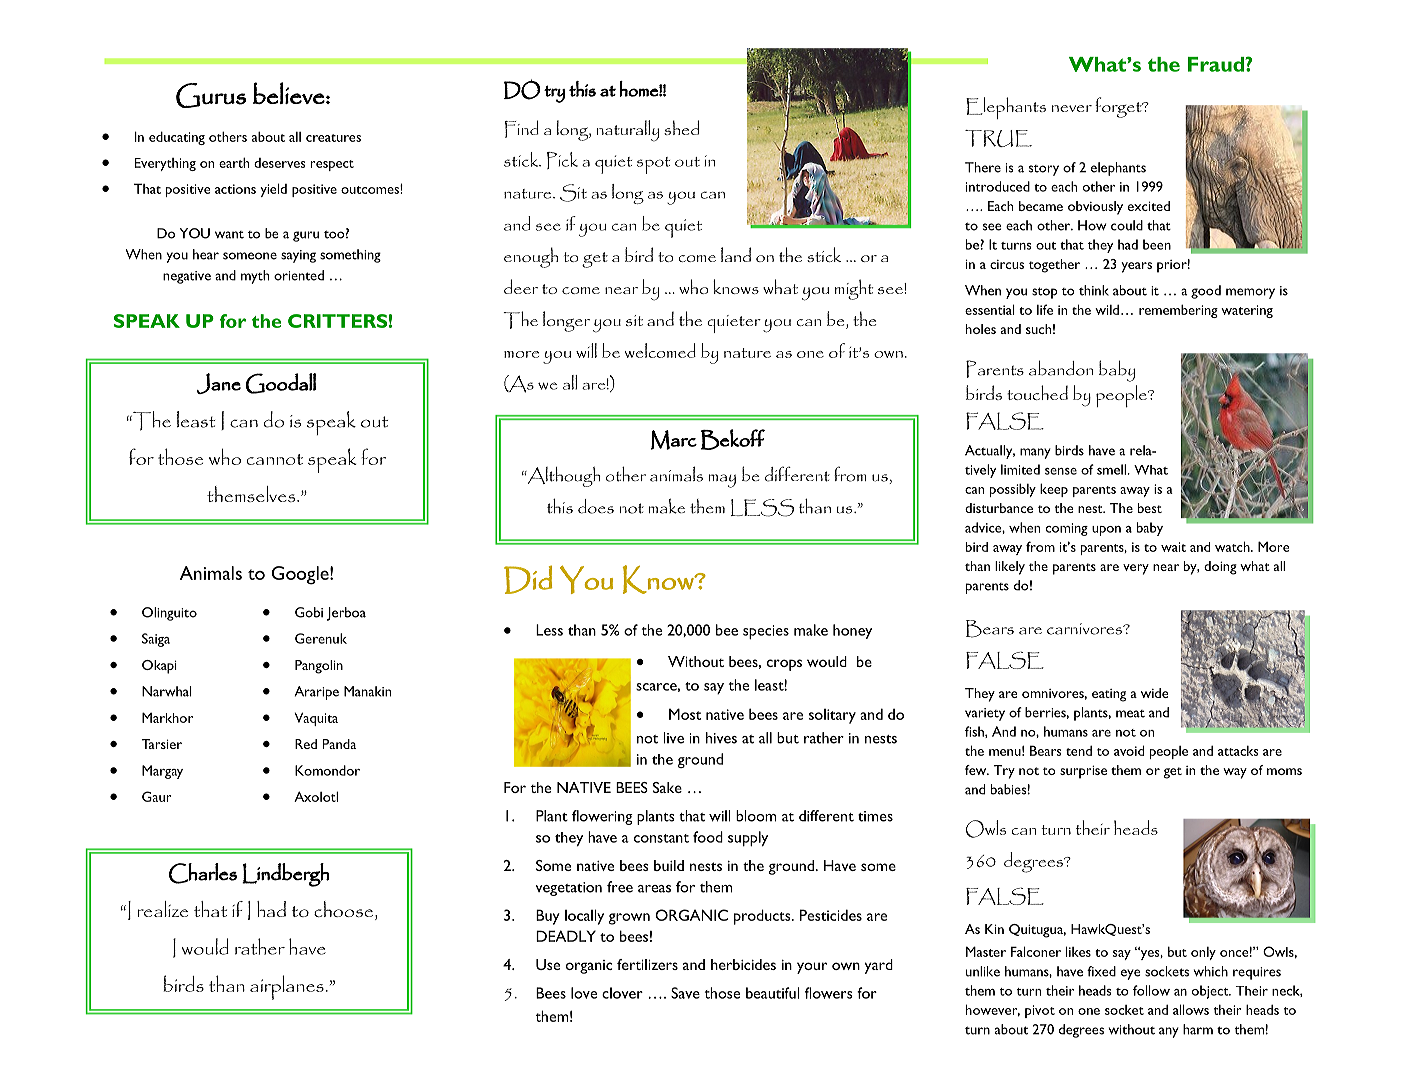 Image resolution: width=1414 pixels, height=1092 pixels. Describe the element at coordinates (667, 787) in the image. I see `Sake` at that location.
